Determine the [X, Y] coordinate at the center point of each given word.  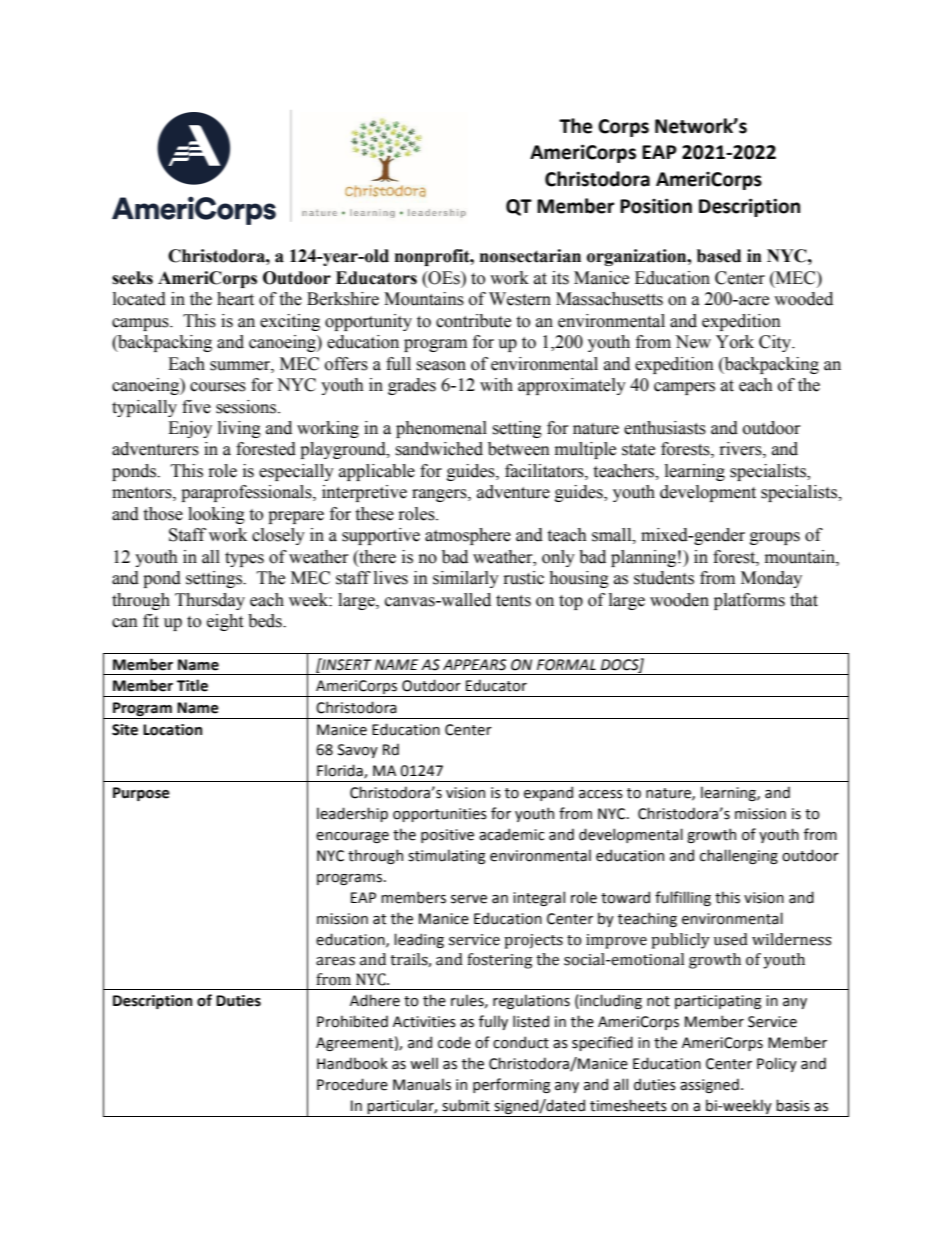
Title [192, 685]
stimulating [446, 856]
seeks [132, 278]
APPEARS [475, 665]
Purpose [141, 794]
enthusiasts [665, 428]
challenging [739, 856]
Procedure [352, 1084]
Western [520, 299]
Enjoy [190, 429]
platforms [749, 601]
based [719, 256]
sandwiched [439, 449]
